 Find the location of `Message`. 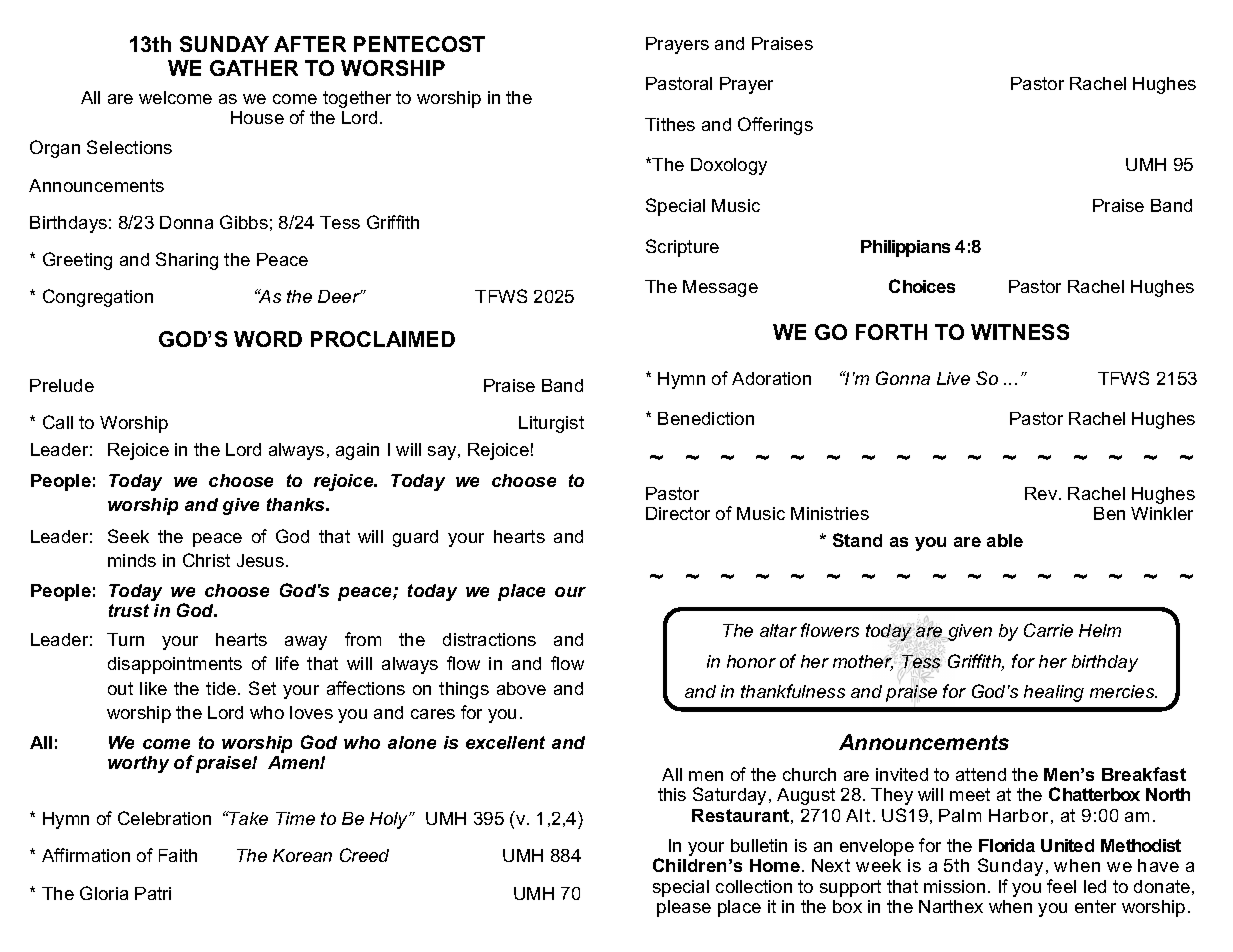

Message is located at coordinates (720, 288).
